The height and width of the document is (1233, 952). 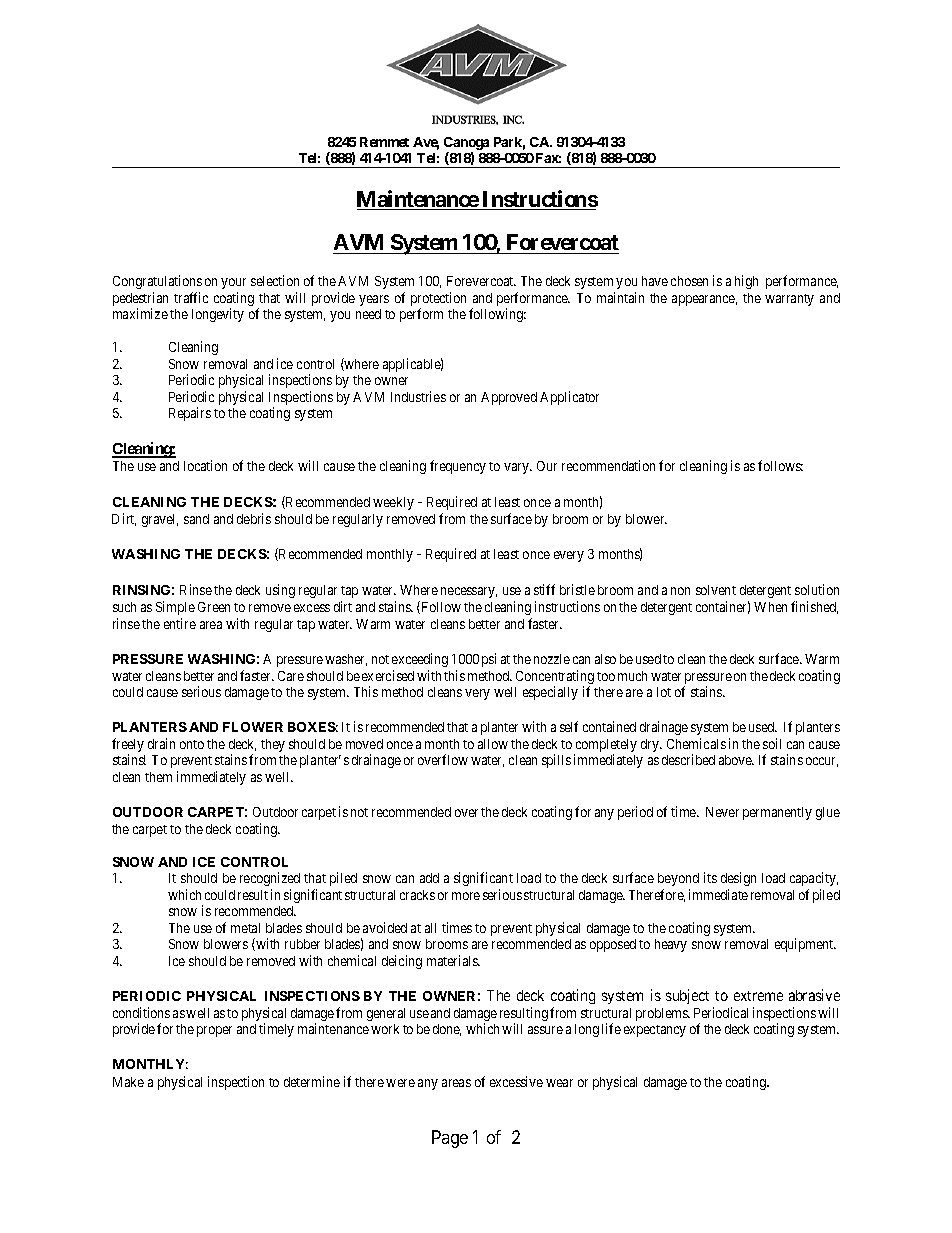 I want to click on entire, so click(x=180, y=623).
